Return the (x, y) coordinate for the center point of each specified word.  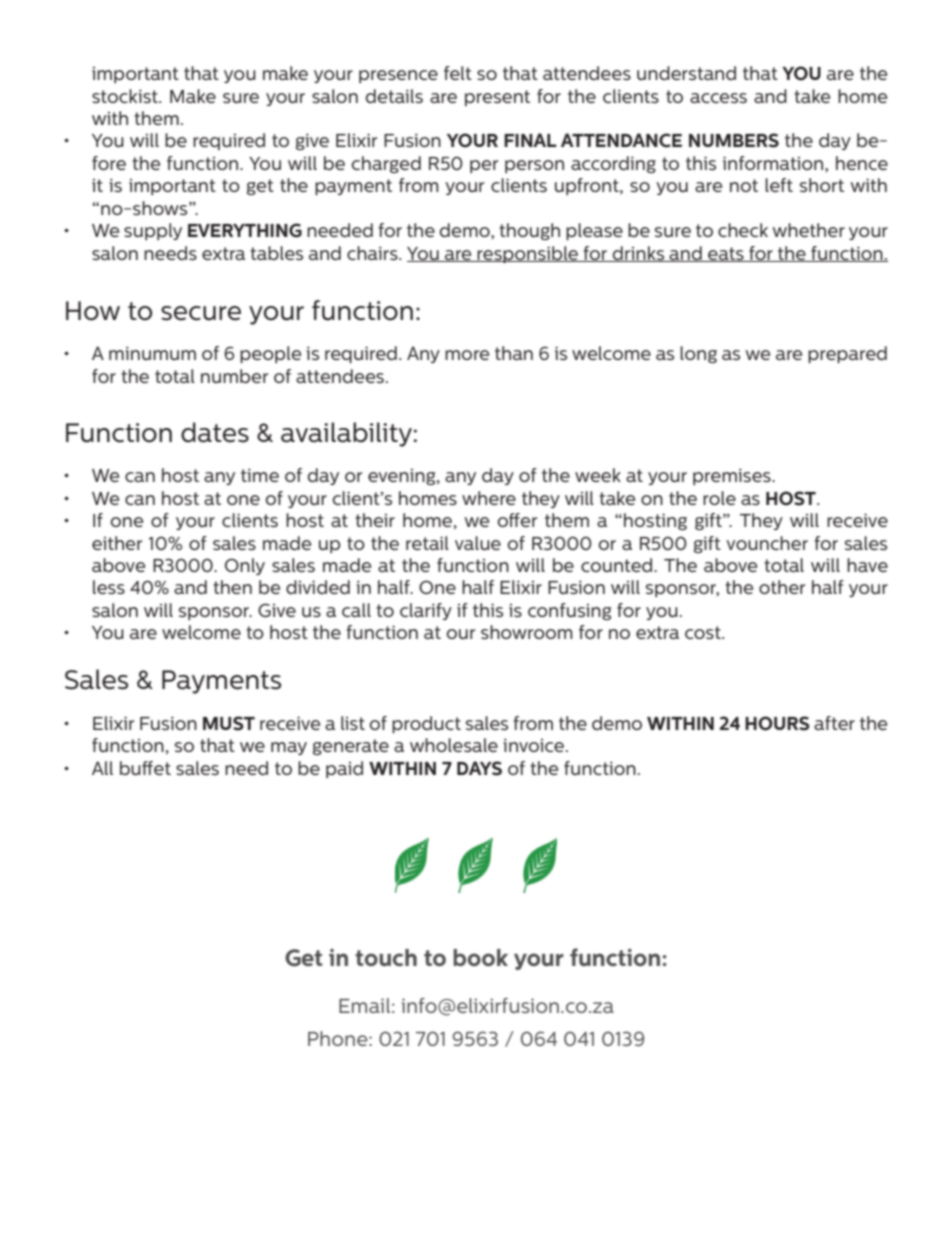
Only (245, 566)
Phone (339, 1038)
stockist (126, 96)
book (480, 957)
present (497, 98)
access (718, 98)
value (478, 543)
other (782, 587)
